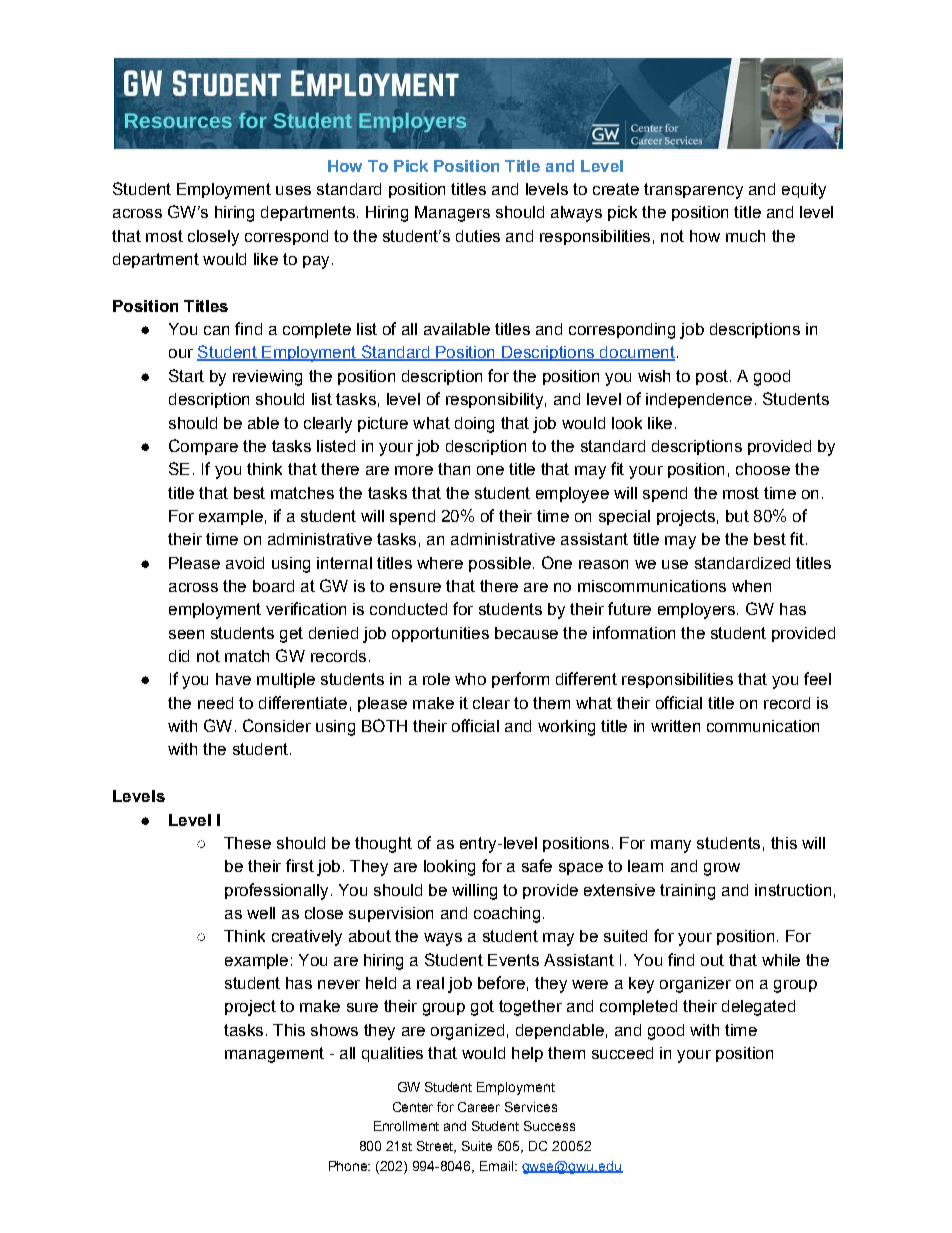 The height and width of the document is (1233, 952). I want to click on much, so click(745, 236).
